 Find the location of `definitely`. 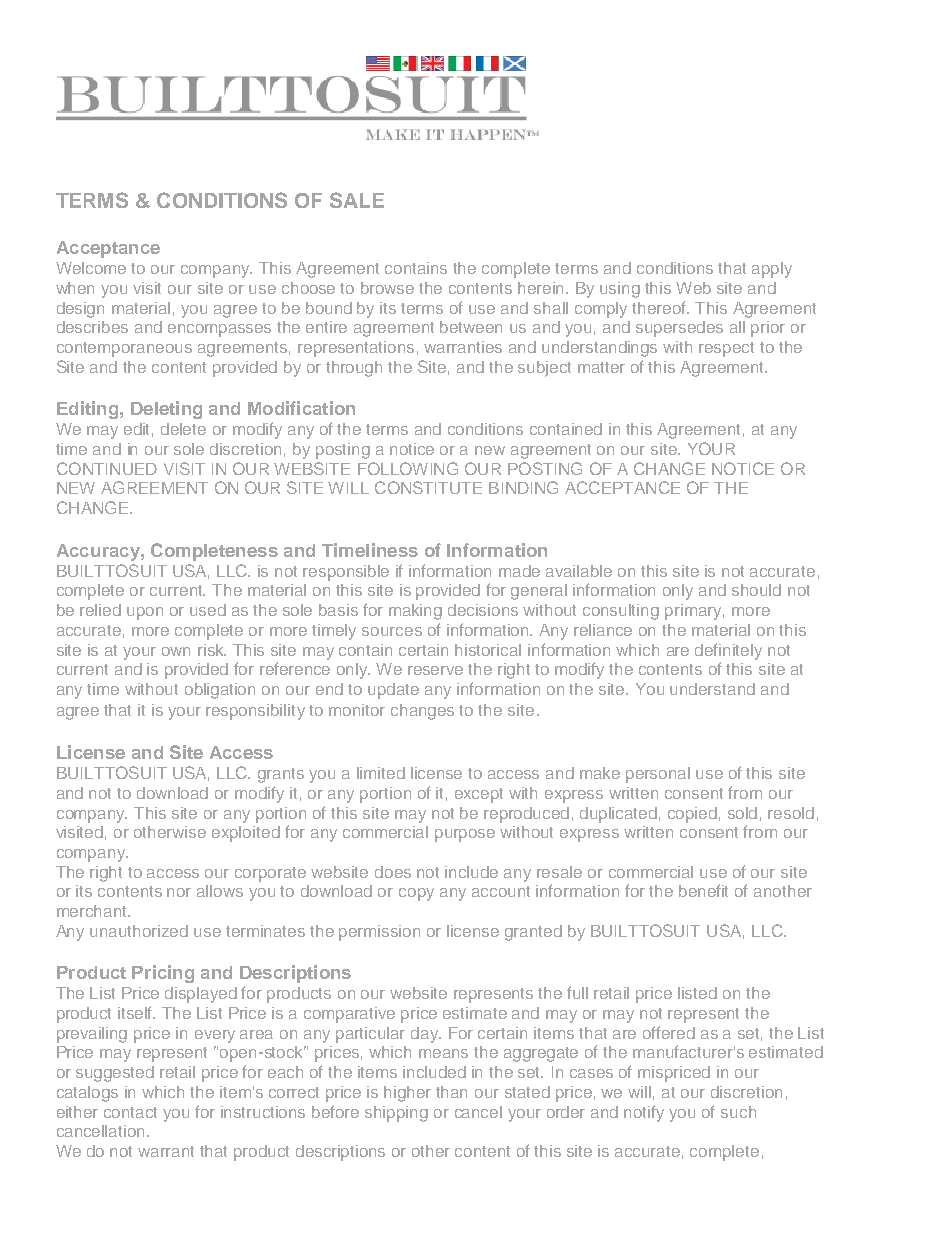

definitely is located at coordinates (728, 651).
